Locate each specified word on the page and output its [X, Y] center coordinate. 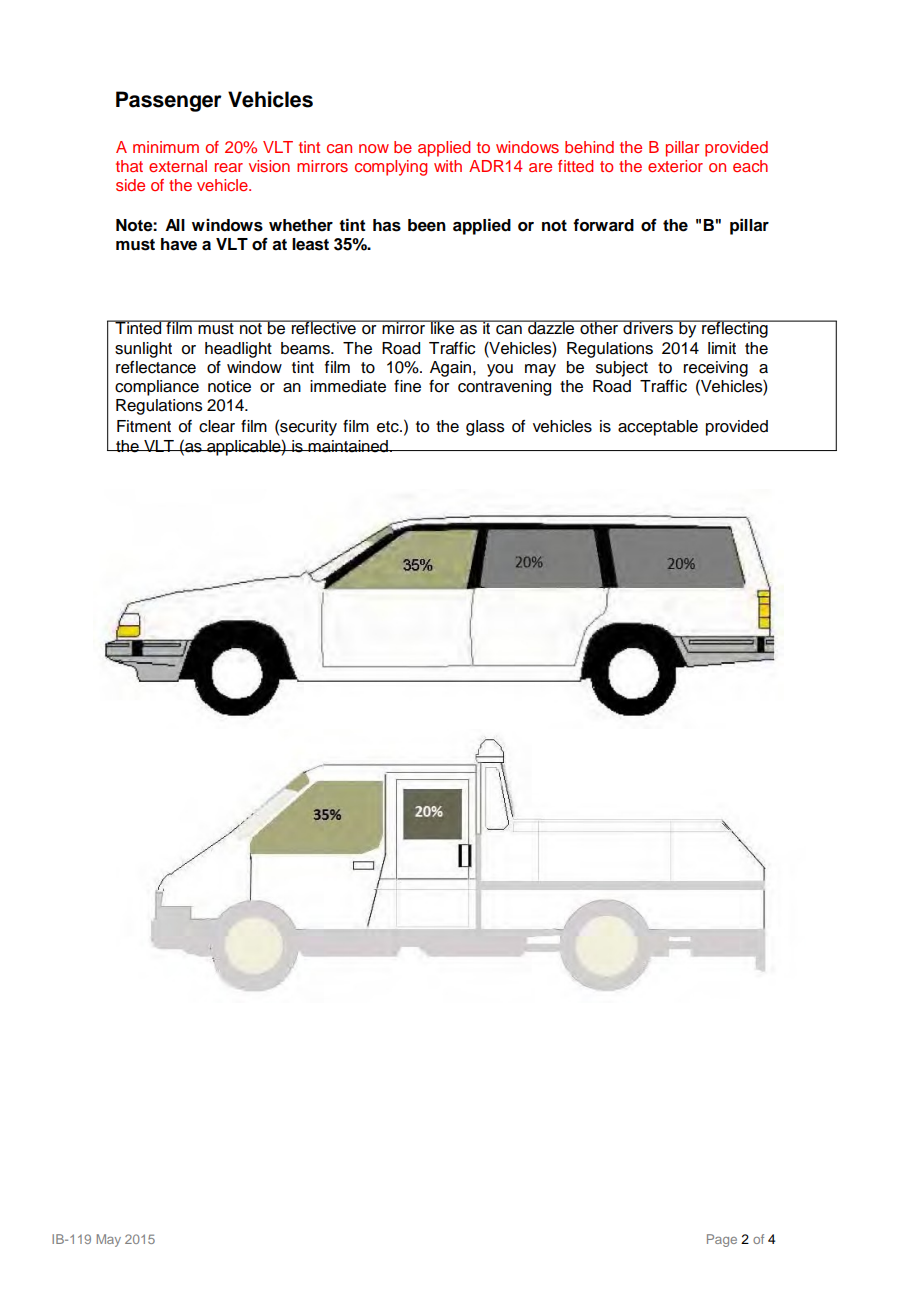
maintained [348, 446]
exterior [675, 166]
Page [722, 1240]
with [448, 166]
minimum [166, 147]
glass [485, 428]
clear [217, 426]
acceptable [658, 428]
